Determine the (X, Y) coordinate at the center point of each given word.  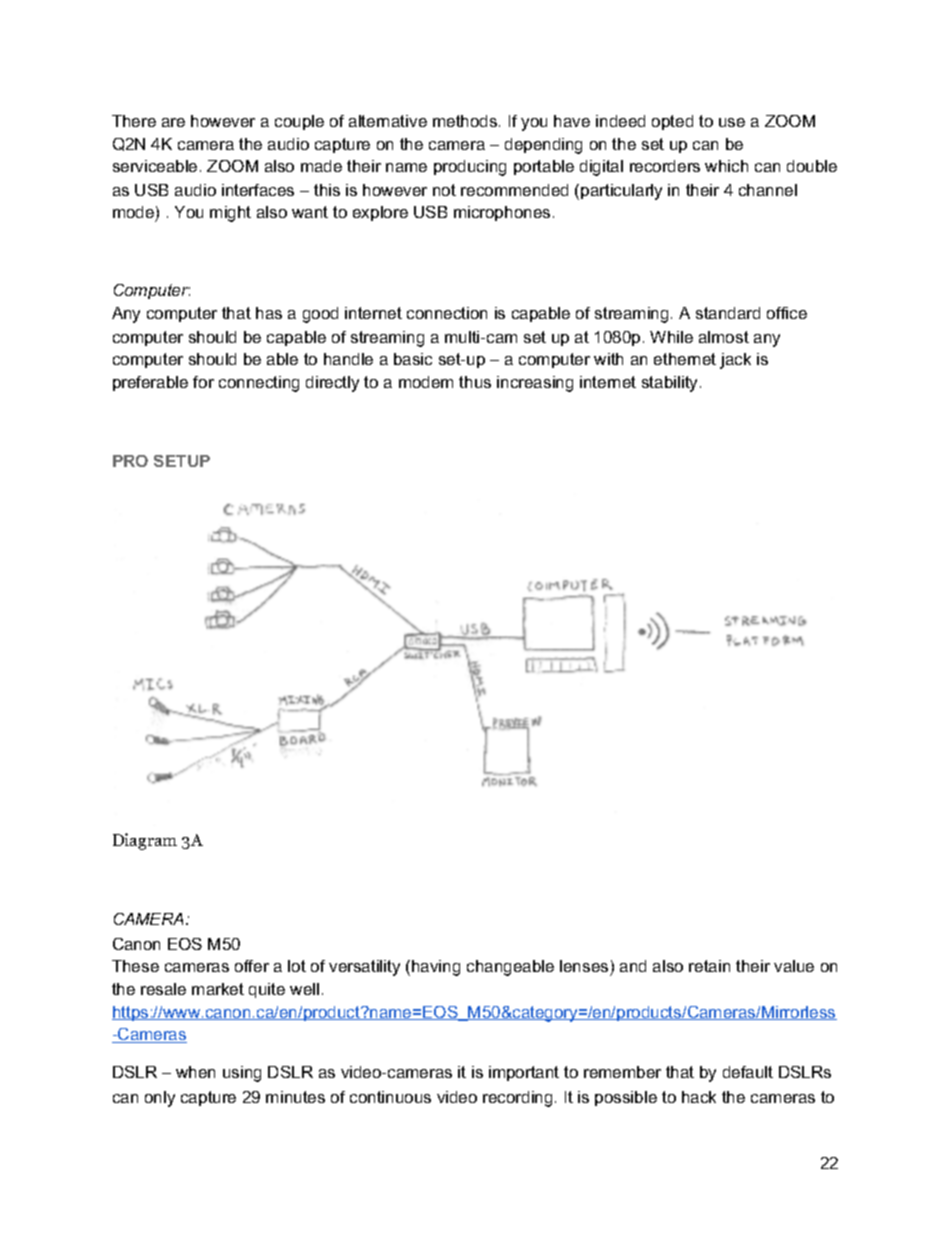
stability (671, 384)
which (726, 166)
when (195, 1072)
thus (475, 382)
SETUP (182, 461)
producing (470, 168)
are (173, 122)
